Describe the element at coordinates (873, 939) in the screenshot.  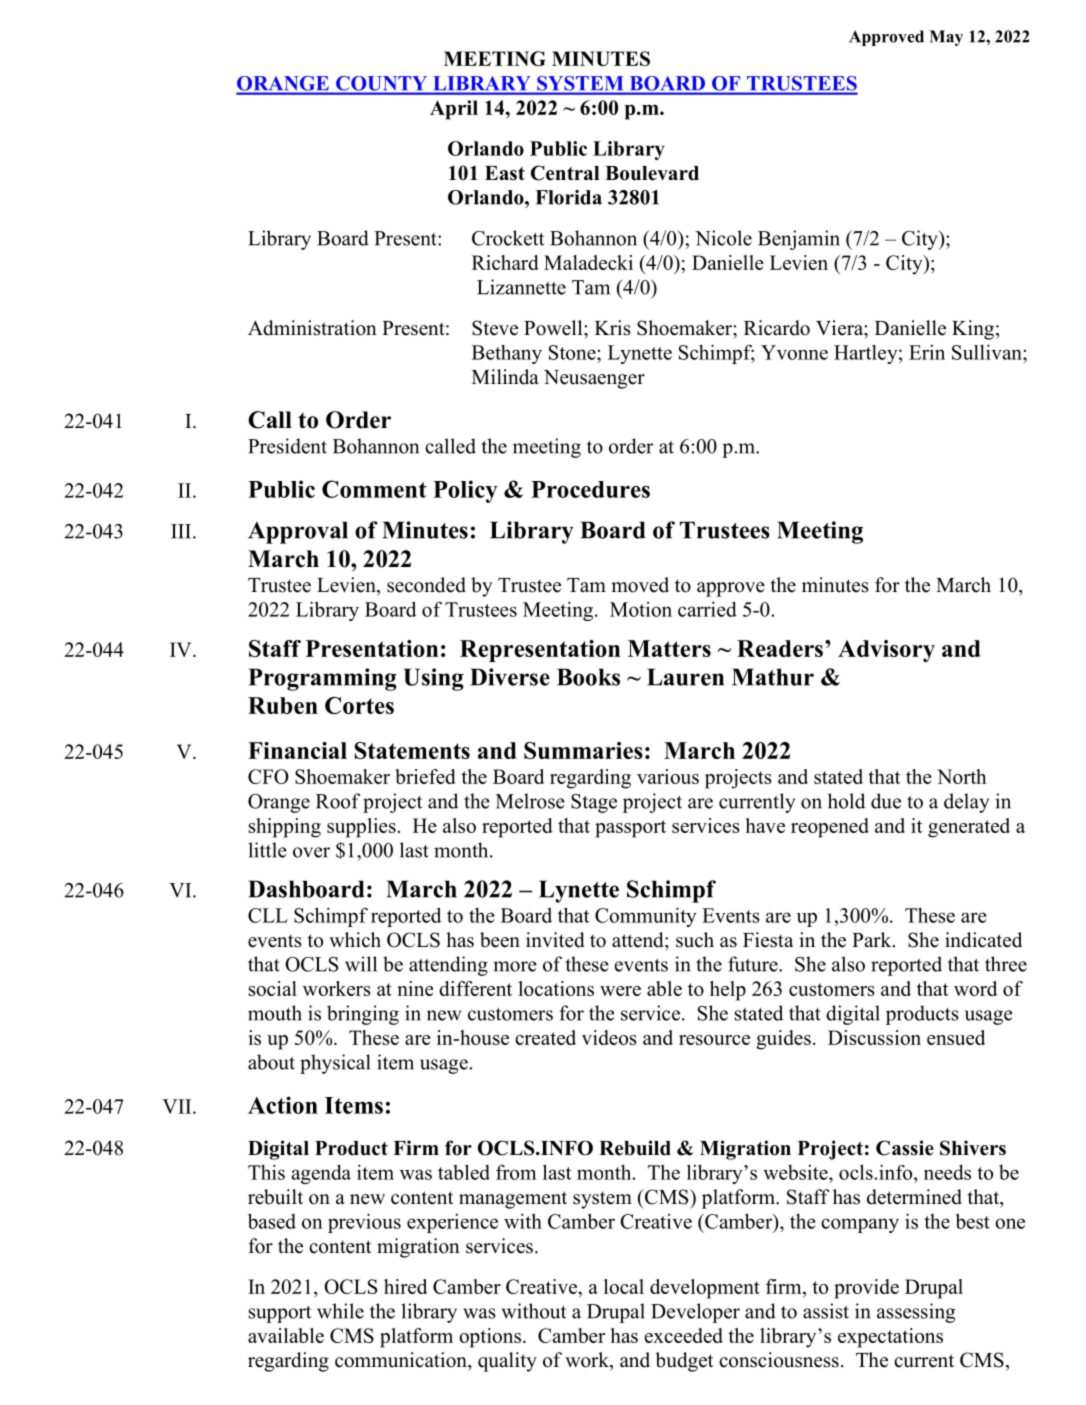
I see `Park` at that location.
